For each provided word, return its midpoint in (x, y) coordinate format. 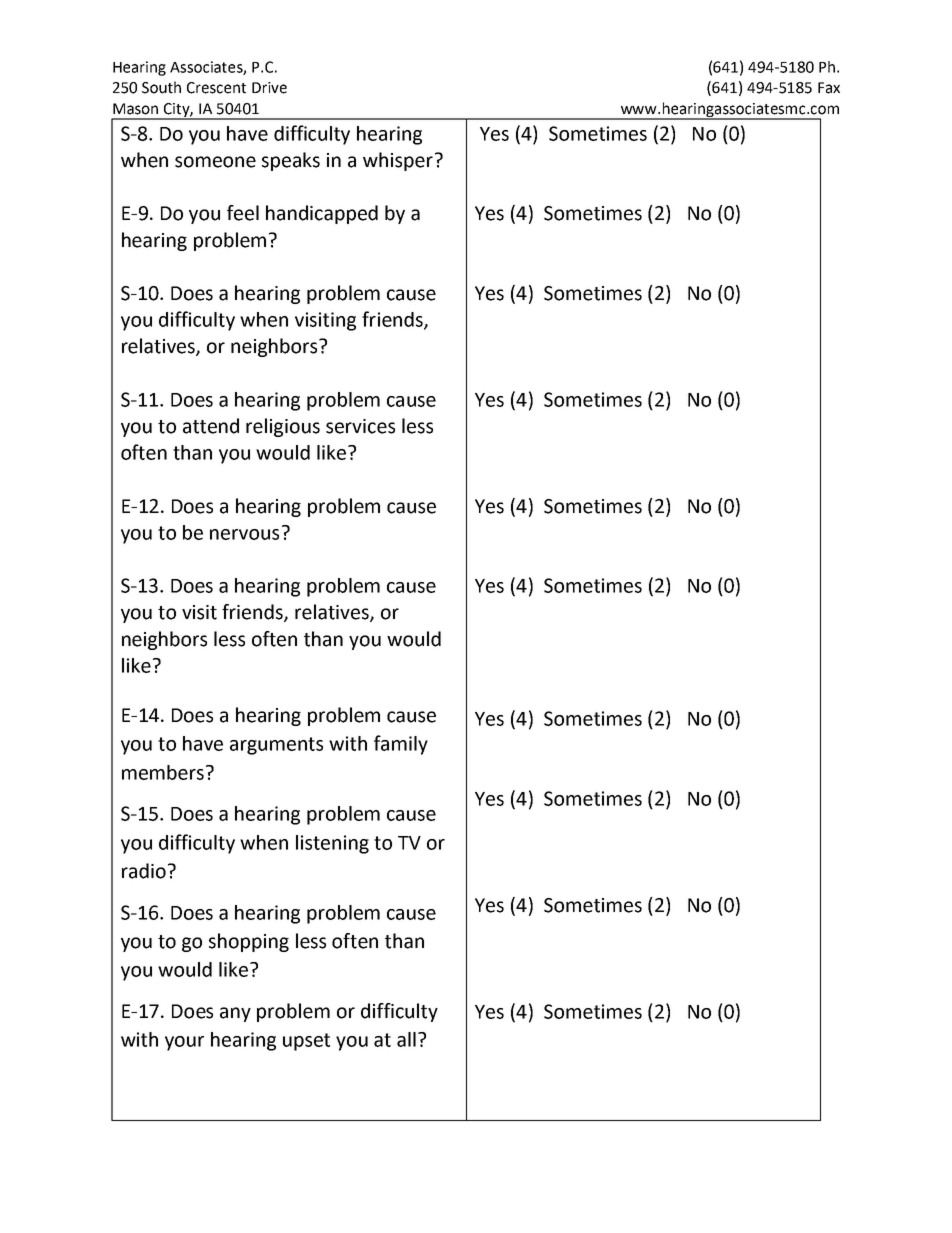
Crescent (216, 88)
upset (306, 1042)
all (406, 1039)
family (401, 745)
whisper (398, 161)
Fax (829, 88)
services (360, 426)
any (235, 1014)
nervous (244, 534)
